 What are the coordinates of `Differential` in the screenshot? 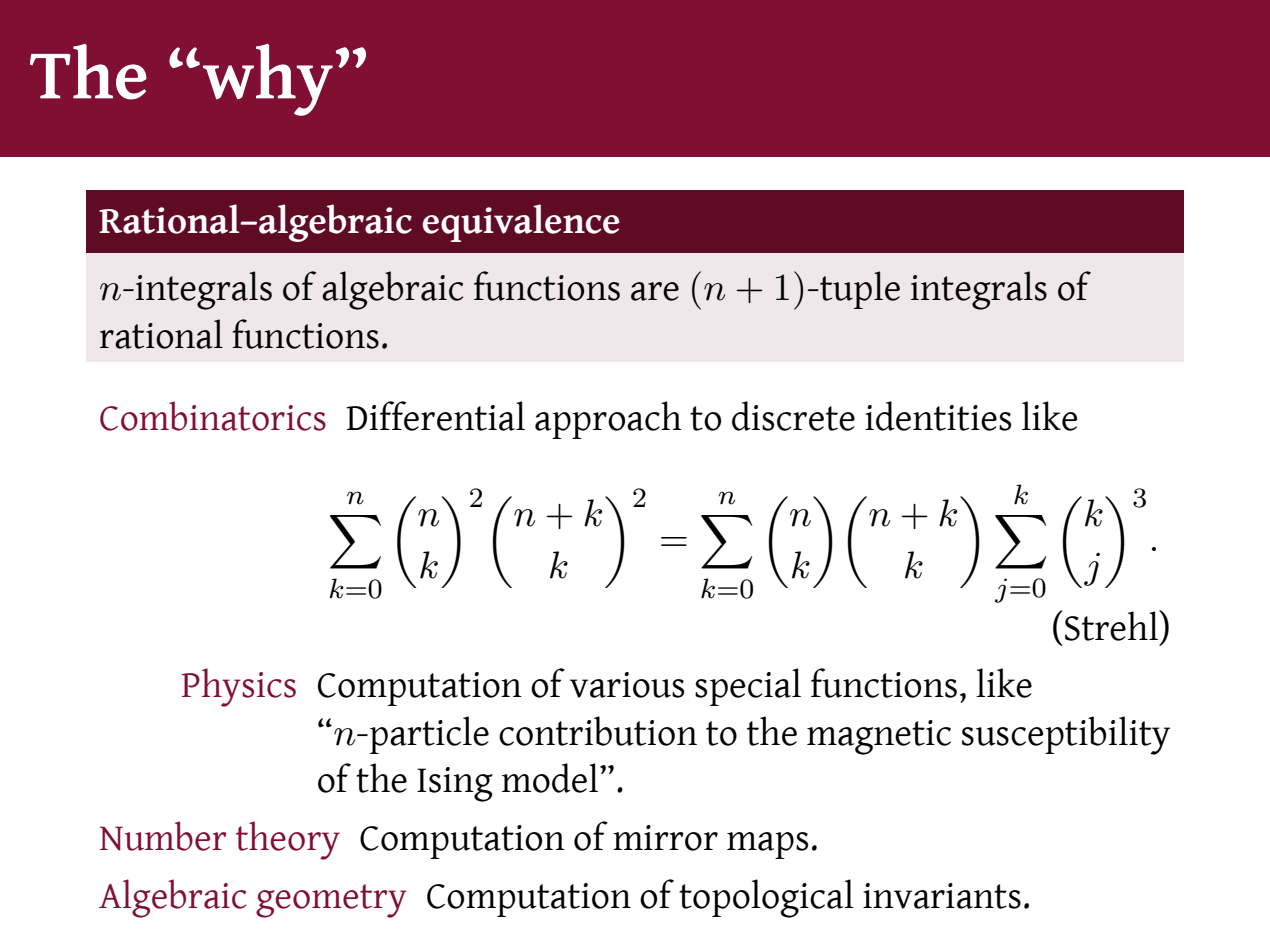 It's located at (435, 416).
